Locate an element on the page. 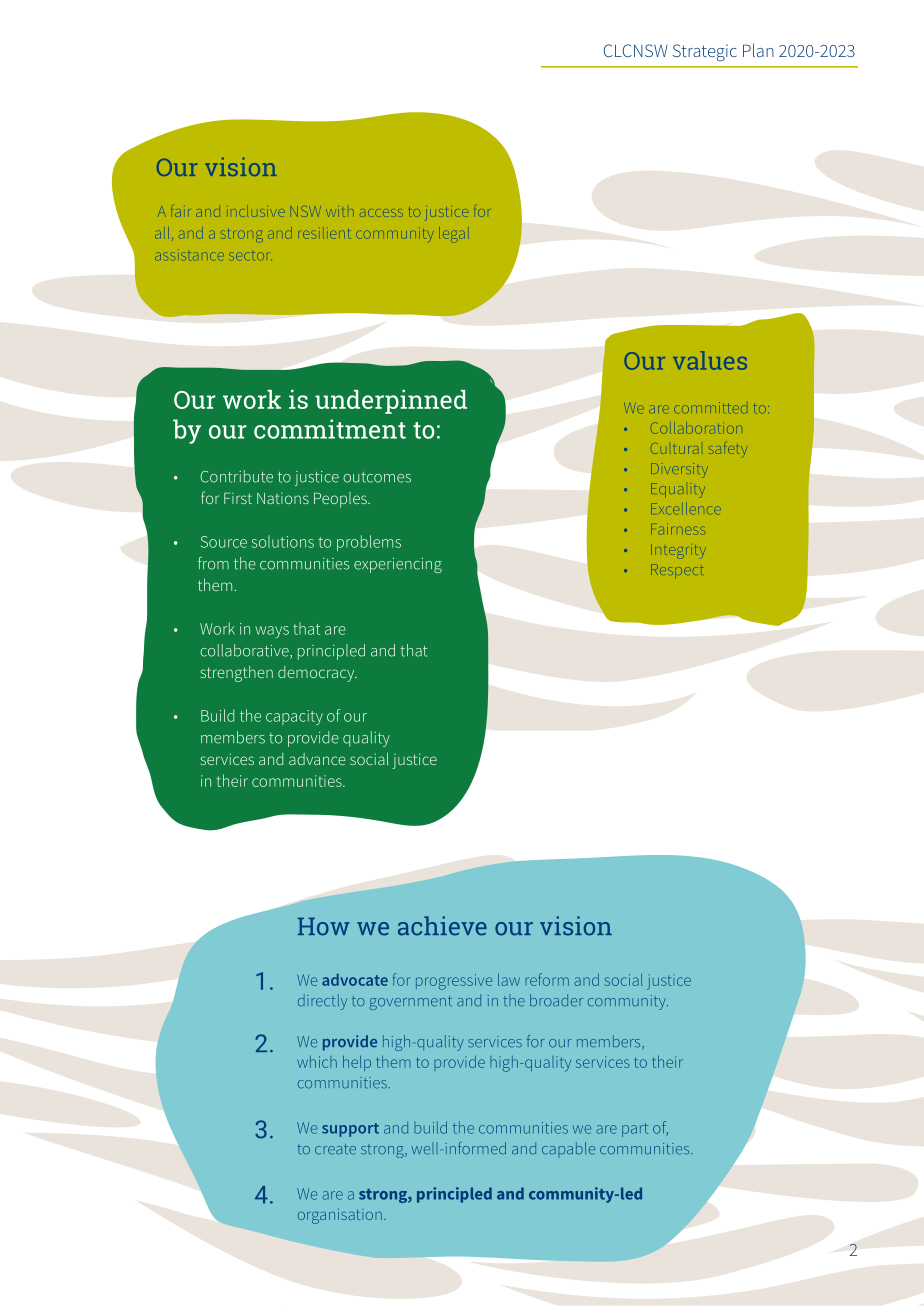  create is located at coordinates (335, 1149).
